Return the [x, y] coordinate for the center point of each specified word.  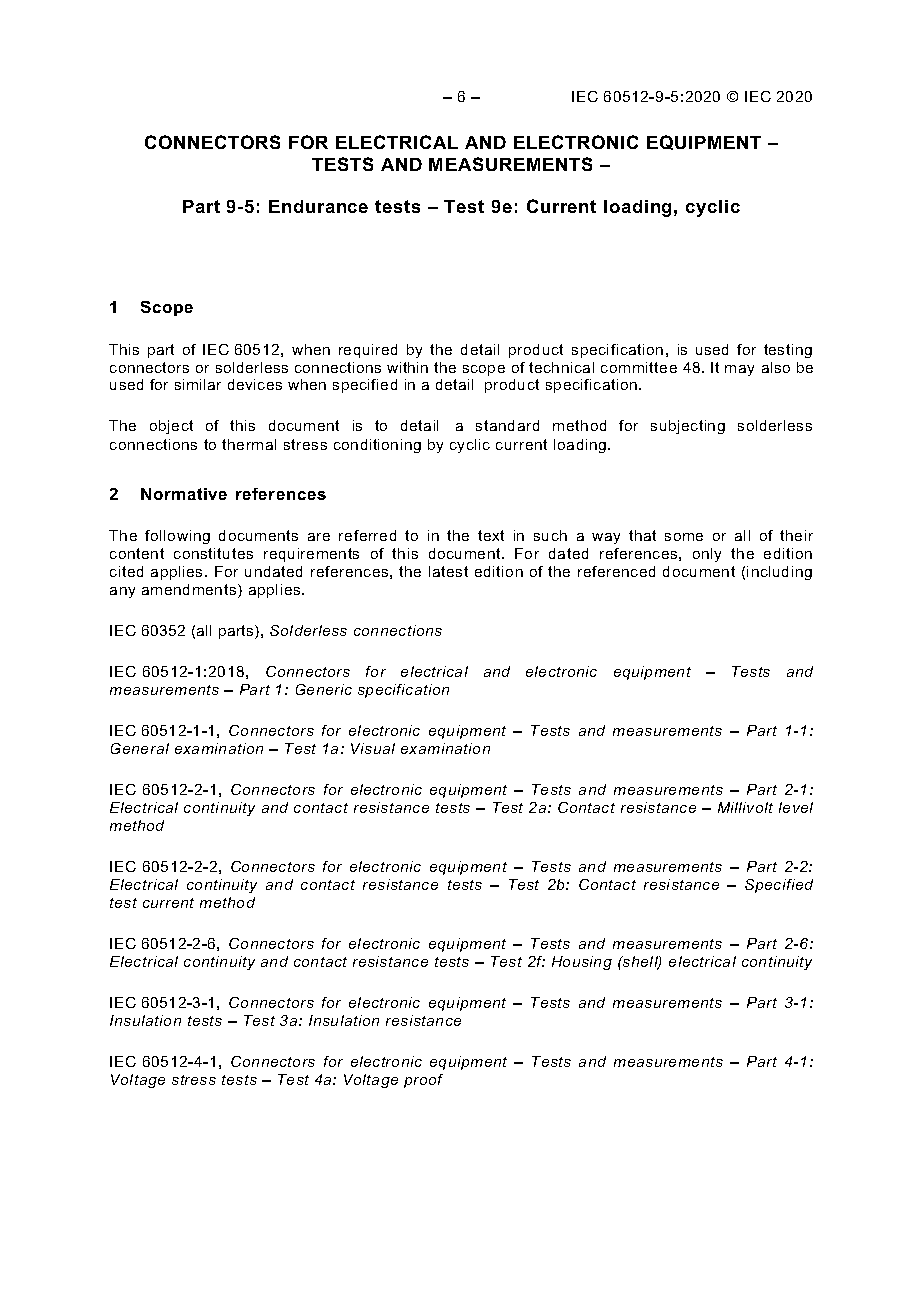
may [739, 370]
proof [423, 1081]
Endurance [318, 206]
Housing [582, 963]
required [368, 351]
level [796, 807]
